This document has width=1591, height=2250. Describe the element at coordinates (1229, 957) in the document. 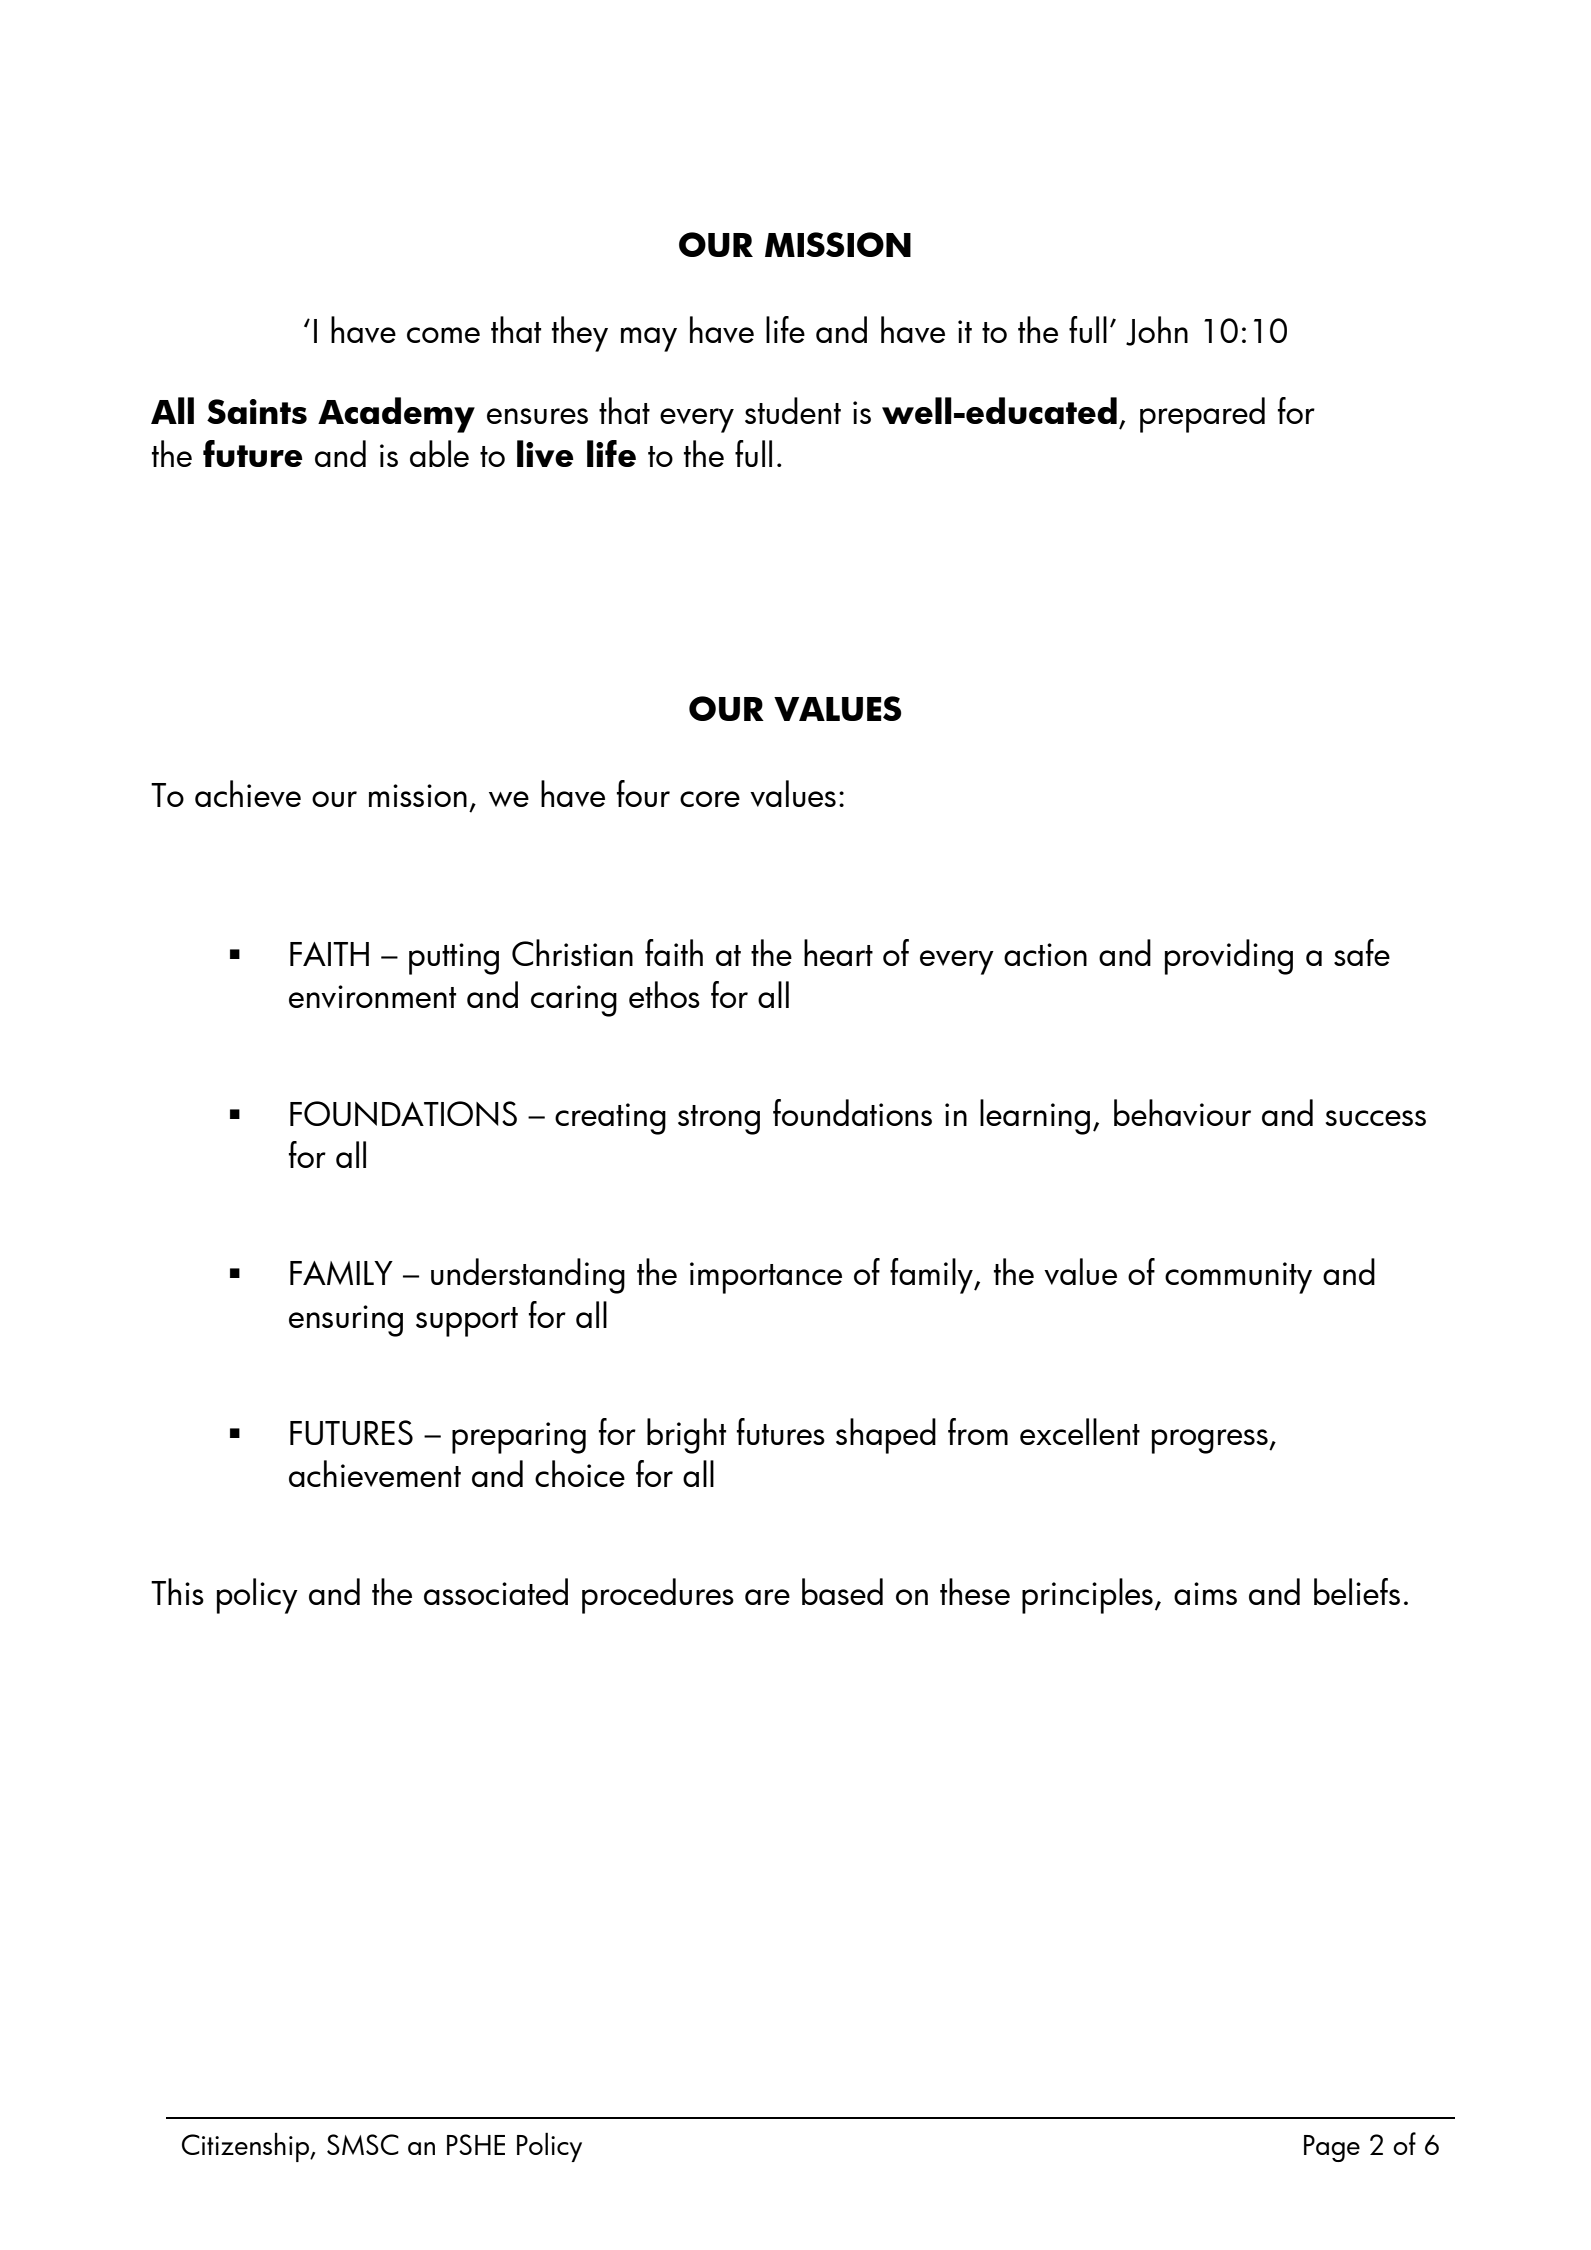

I see `providing` at that location.
